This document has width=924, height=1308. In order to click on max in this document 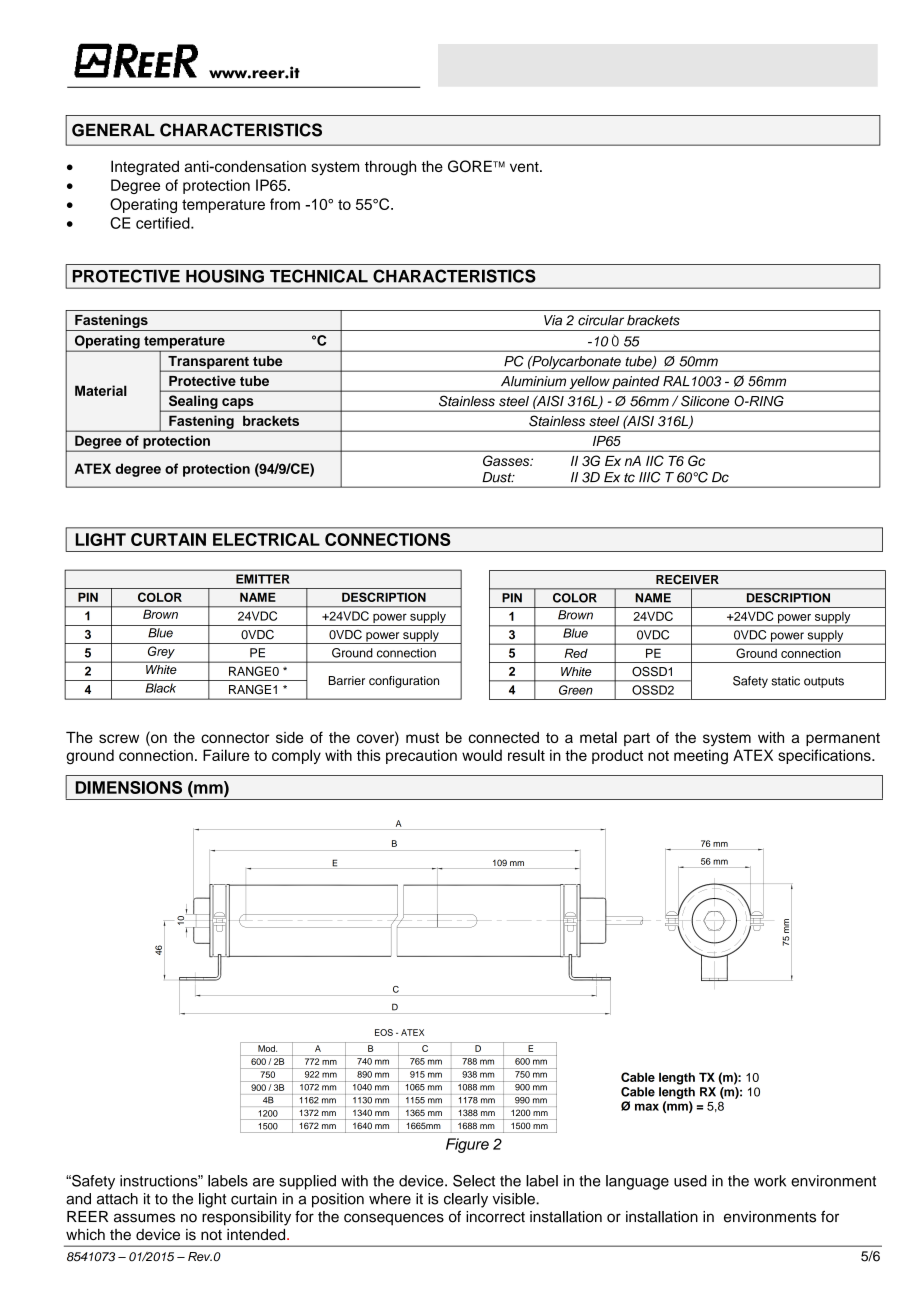, I will do `click(647, 1107)`.
